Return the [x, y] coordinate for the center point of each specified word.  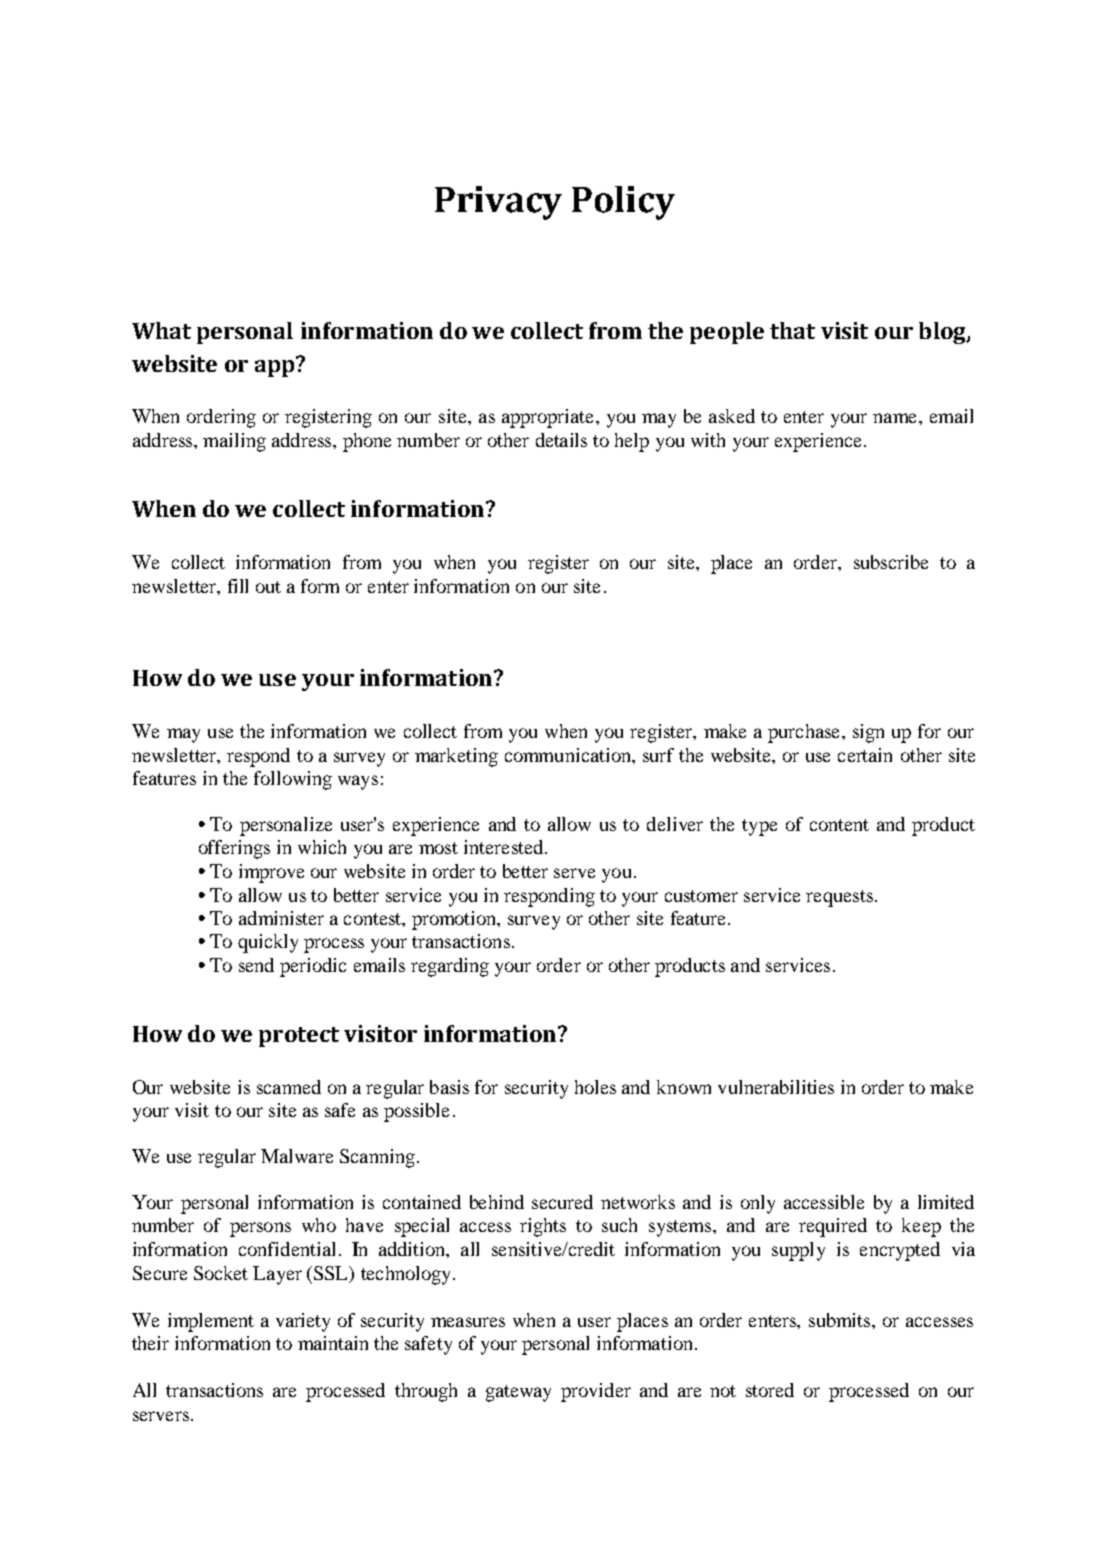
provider [596, 1392]
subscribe [891, 562]
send [256, 965]
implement [211, 1322]
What [161, 330]
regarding [450, 967]
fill [238, 586]
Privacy [498, 203]
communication [569, 755]
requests [839, 898]
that [792, 330]
